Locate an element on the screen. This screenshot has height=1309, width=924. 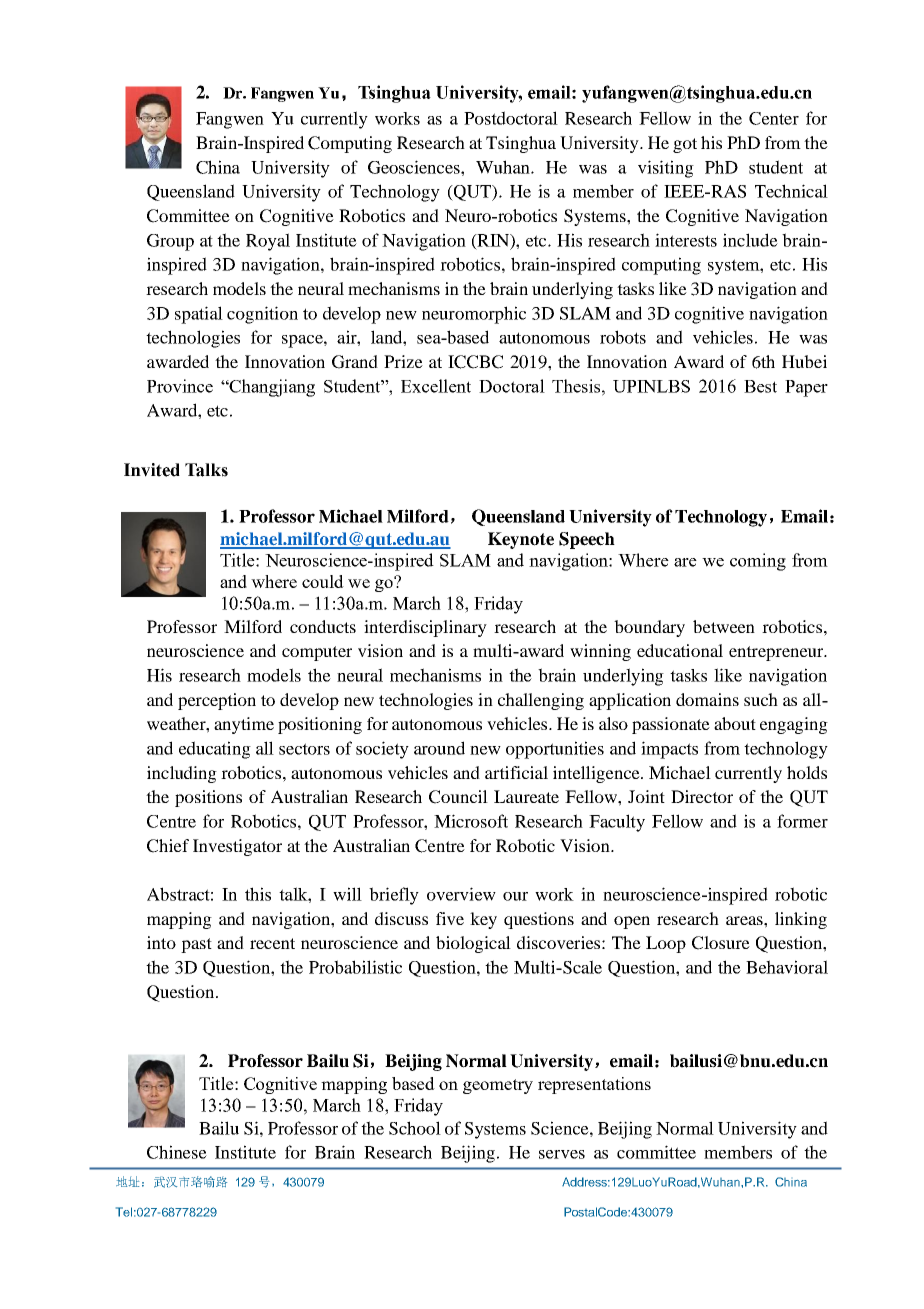
Royal is located at coordinates (268, 242).
